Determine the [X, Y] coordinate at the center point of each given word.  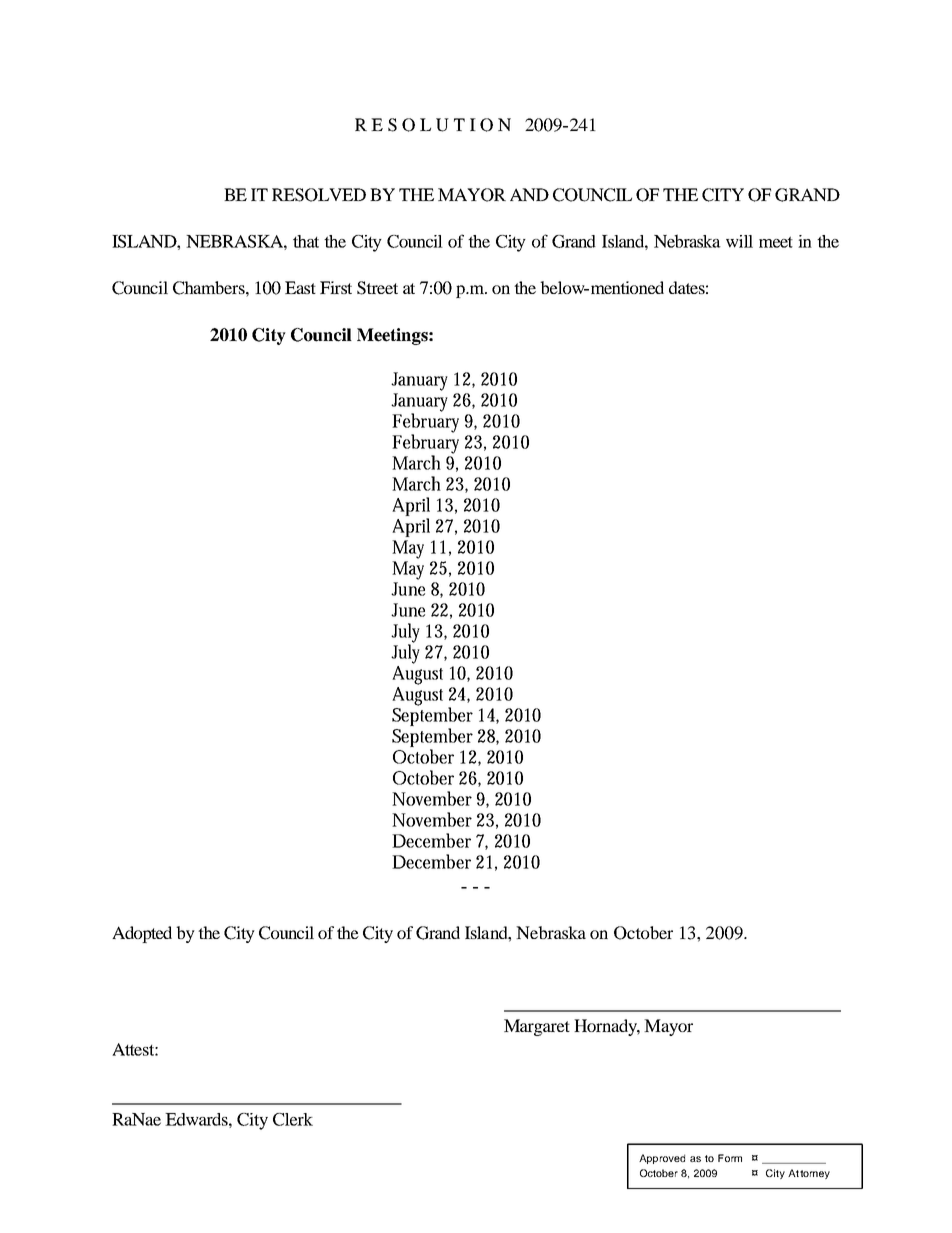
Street [377, 288]
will [739, 241]
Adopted [142, 934]
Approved [662, 1159]
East [300, 287]
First [336, 287]
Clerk [293, 1119]
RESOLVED [319, 195]
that [306, 241]
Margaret [537, 1027]
